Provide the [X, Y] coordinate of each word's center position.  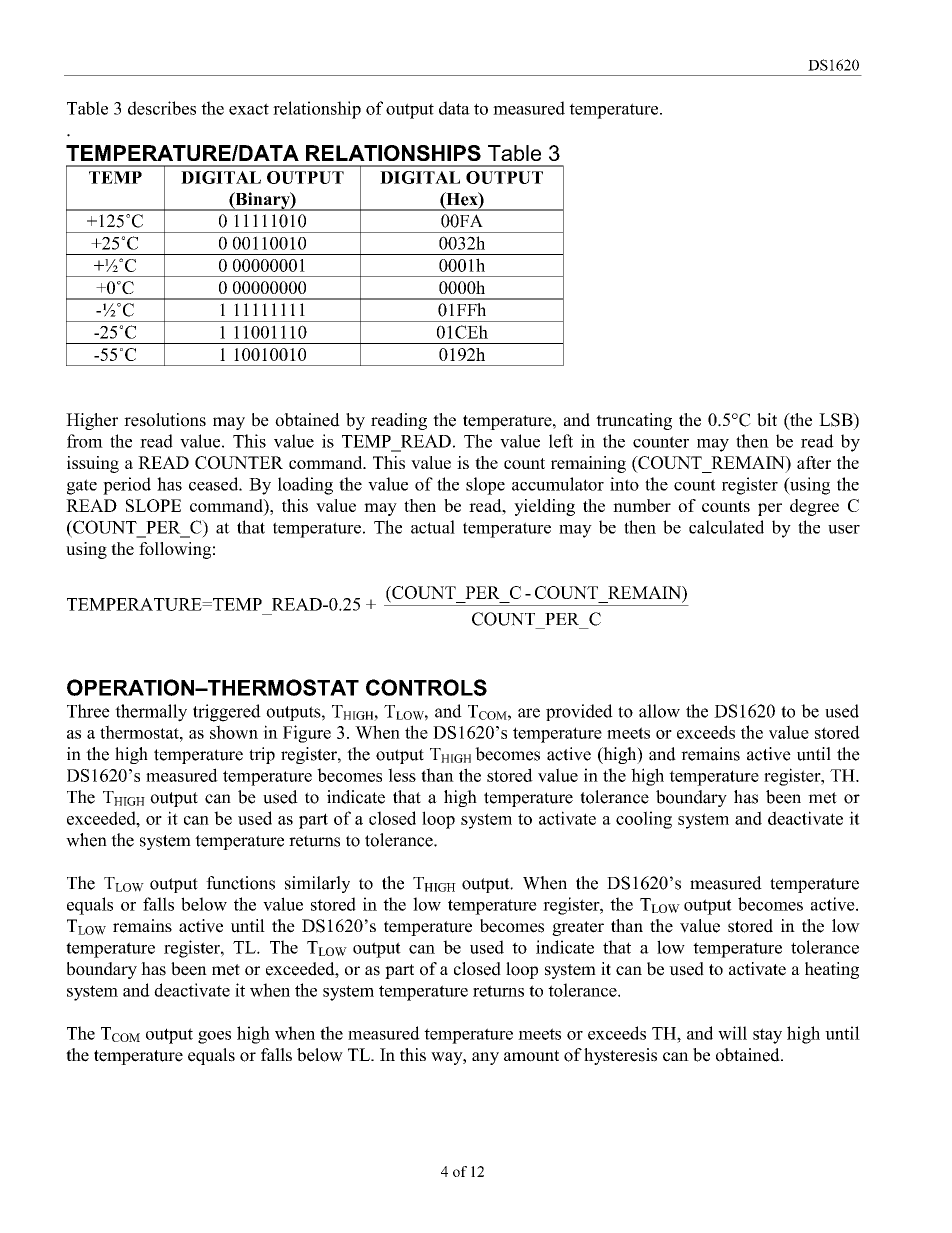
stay [767, 1036]
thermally [151, 713]
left [561, 441]
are [529, 713]
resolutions [165, 420]
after [814, 462]
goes [214, 1037]
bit [767, 420]
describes [162, 108]
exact [249, 109]
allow [659, 711]
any [485, 1058]
